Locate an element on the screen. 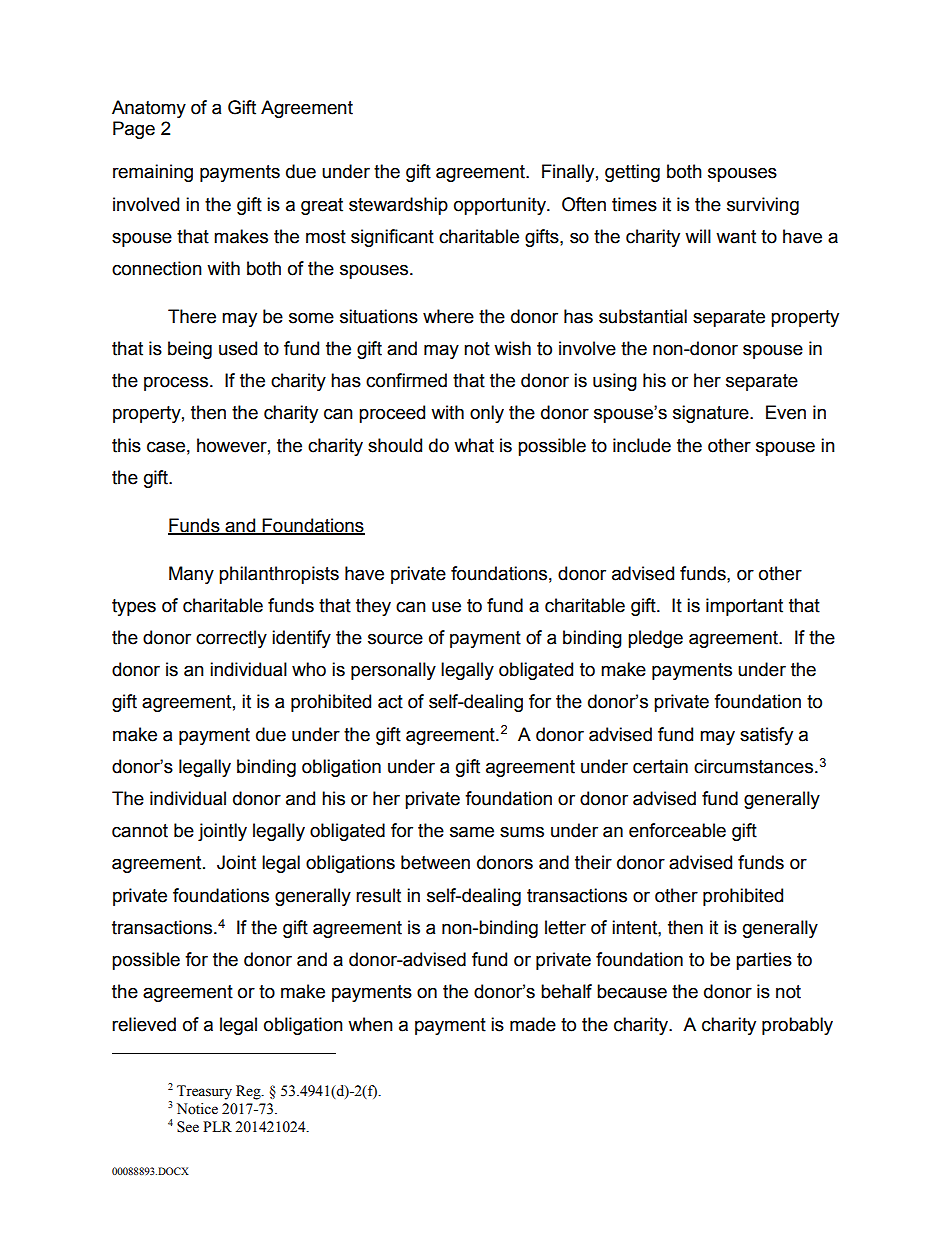  important is located at coordinates (744, 607).
